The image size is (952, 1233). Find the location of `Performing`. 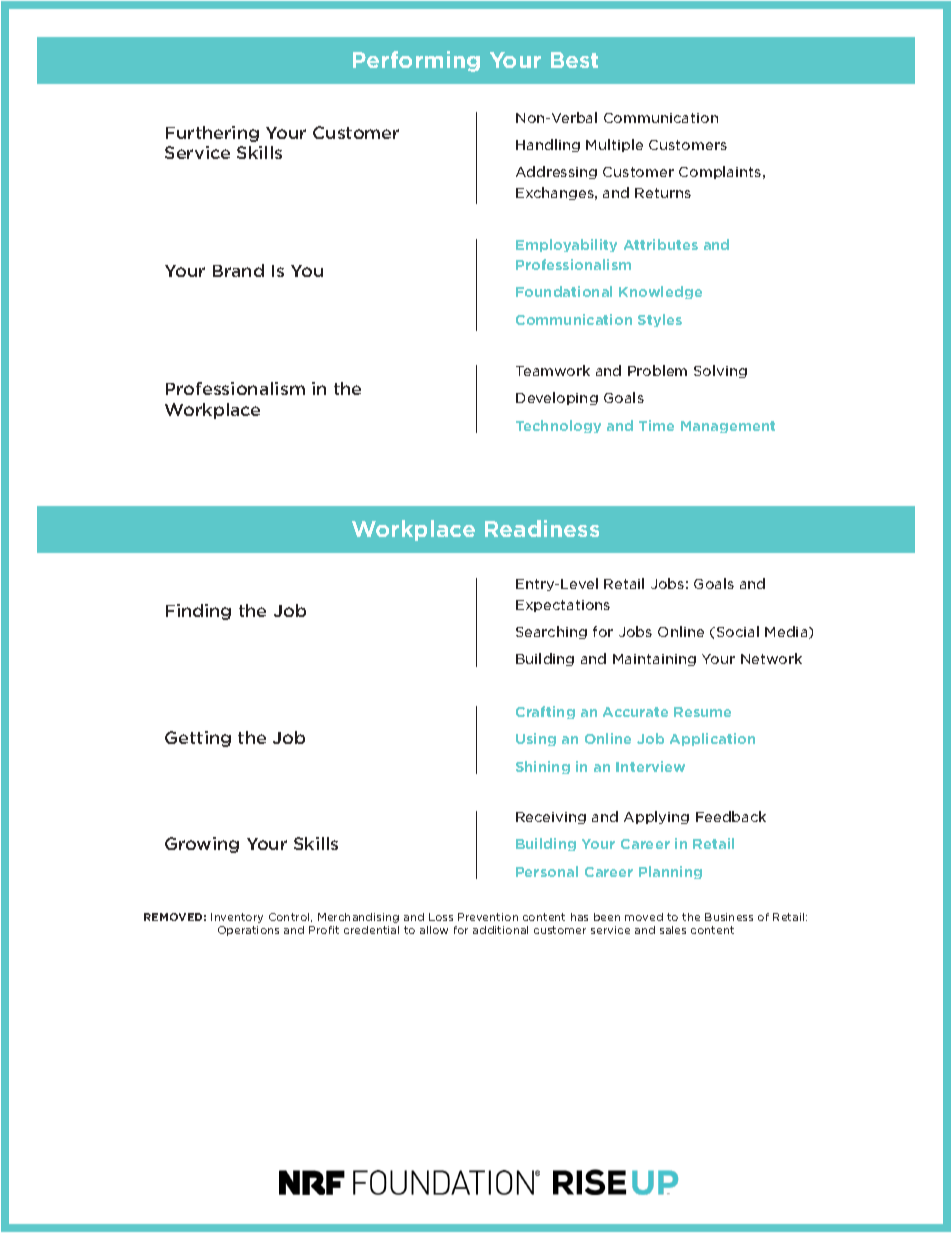

Performing is located at coordinates (416, 61).
